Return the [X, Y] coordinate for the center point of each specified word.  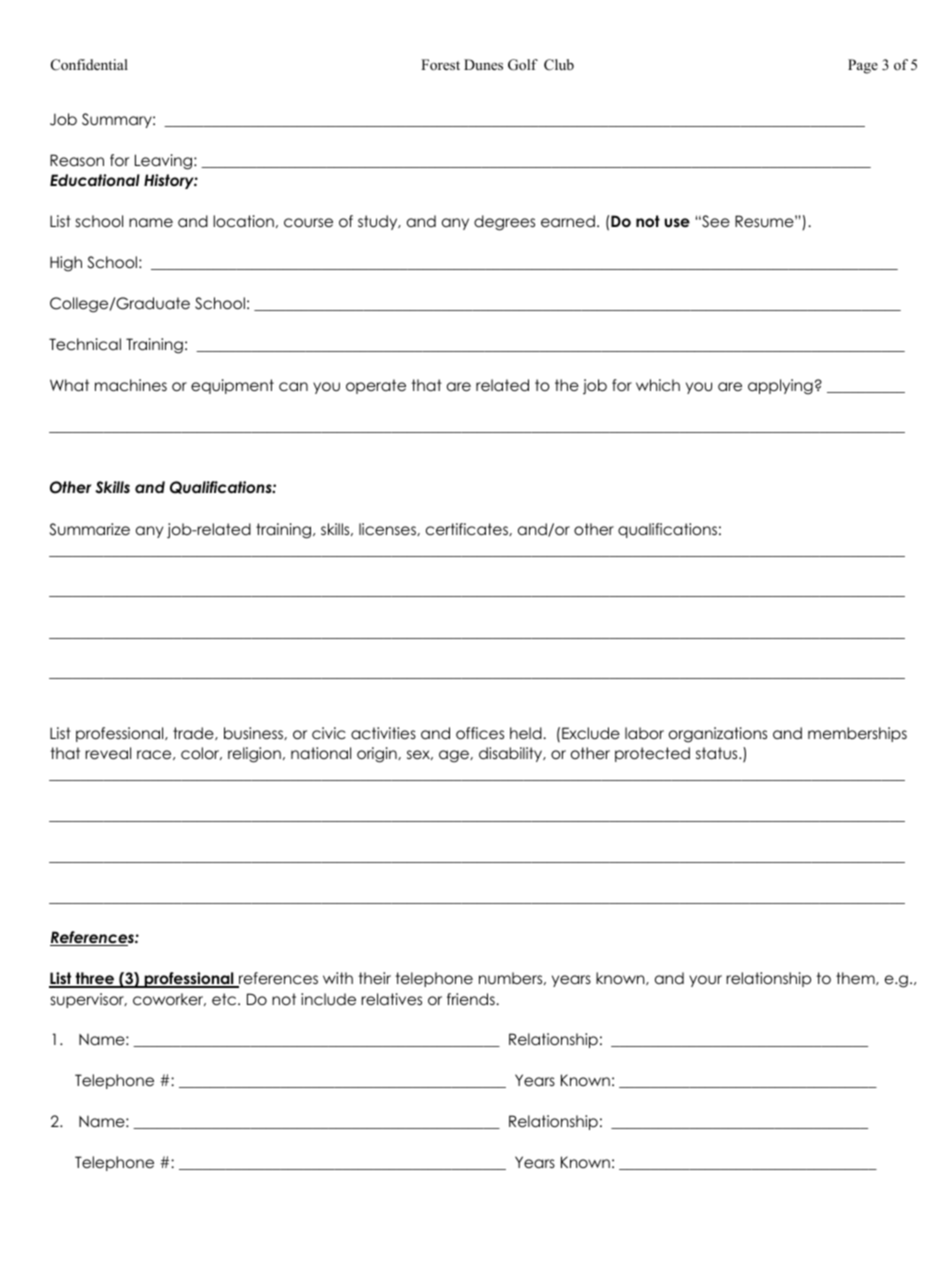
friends [472, 999]
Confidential [89, 65]
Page [863, 66]
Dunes [483, 64]
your [705, 981]
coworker [169, 999]
